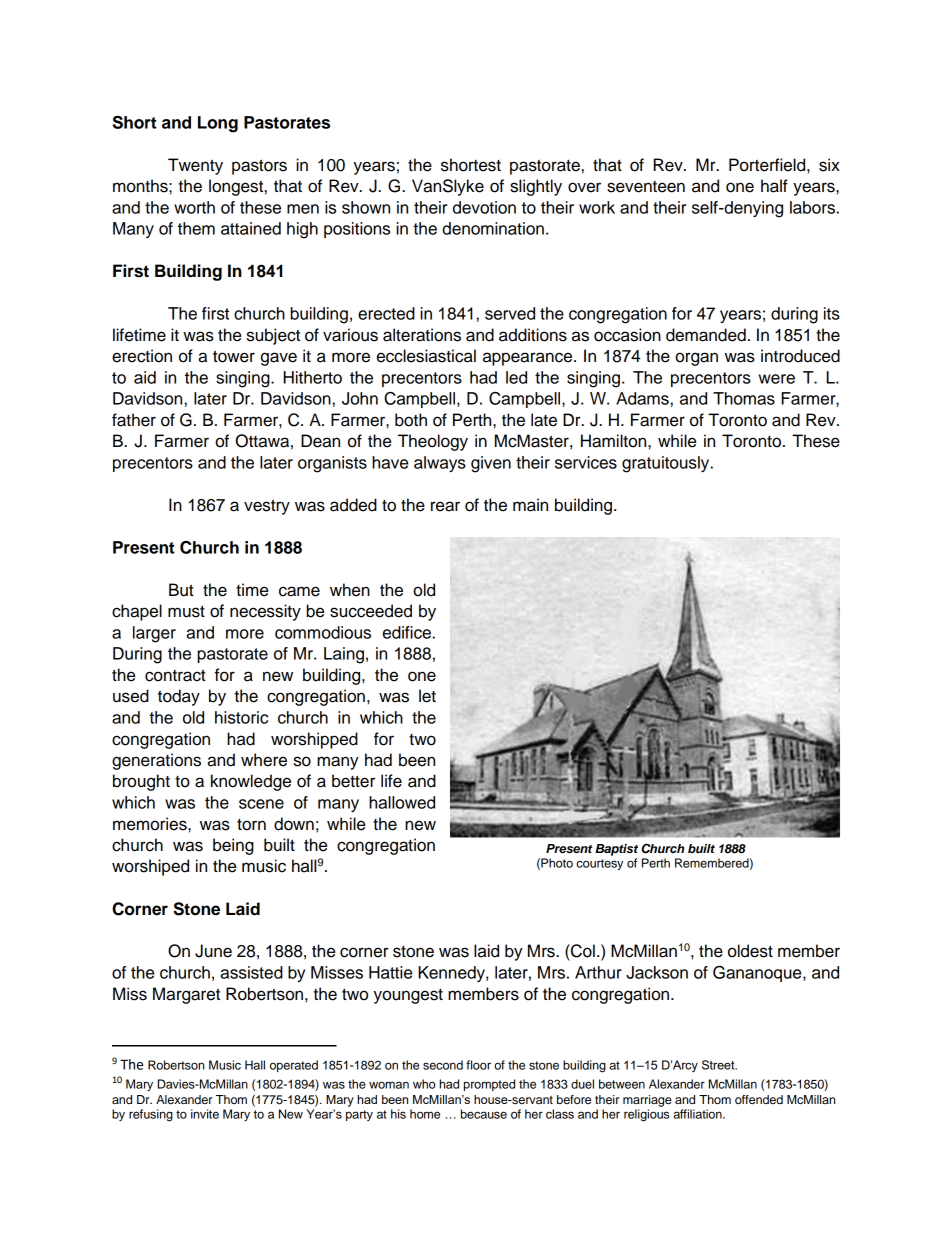  I want to click on rear, so click(445, 506).
